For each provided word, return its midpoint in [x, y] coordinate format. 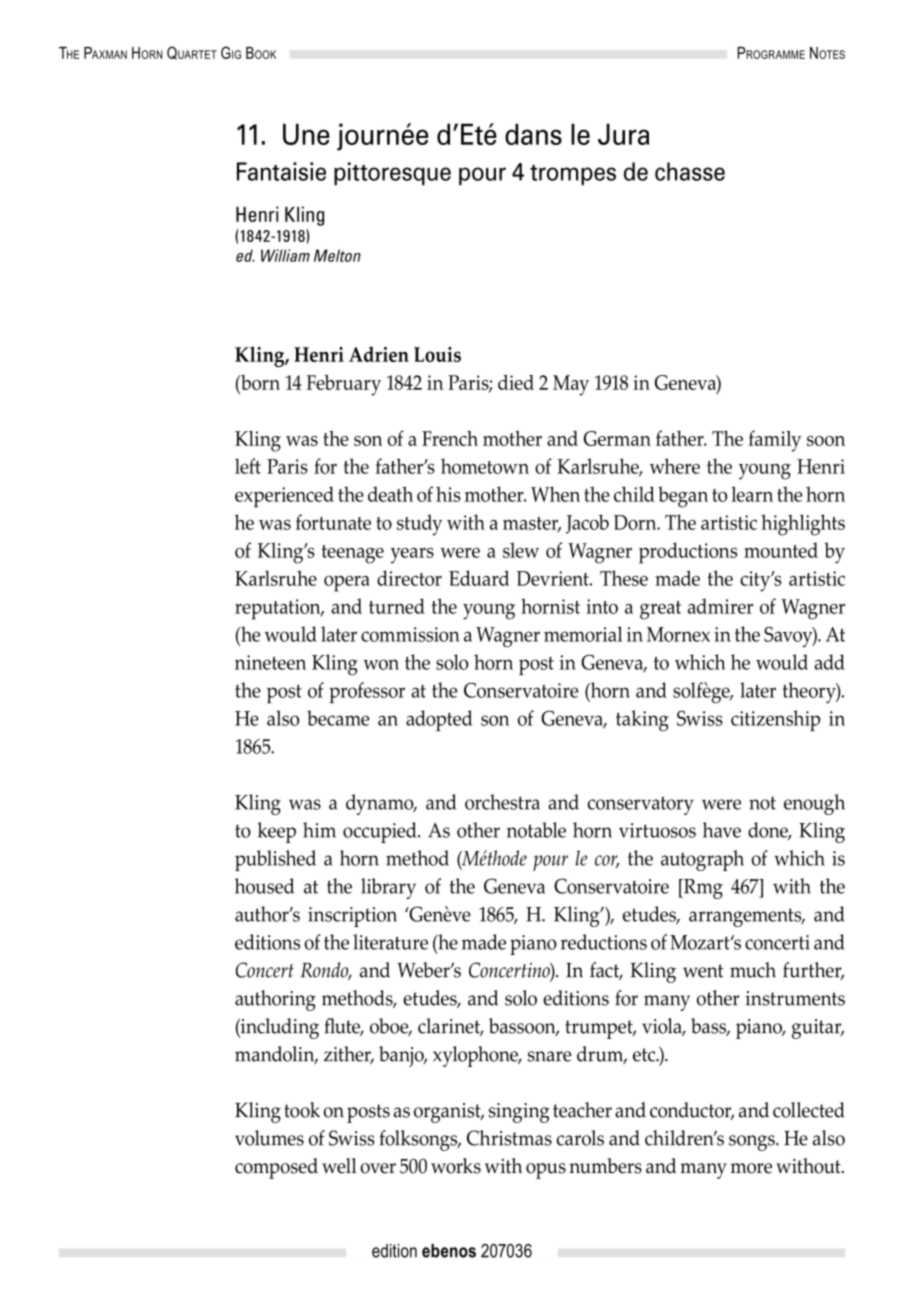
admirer [720, 606]
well [339, 1166]
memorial [583, 634]
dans [533, 134]
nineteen [270, 662]
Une [306, 134]
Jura [623, 134]
